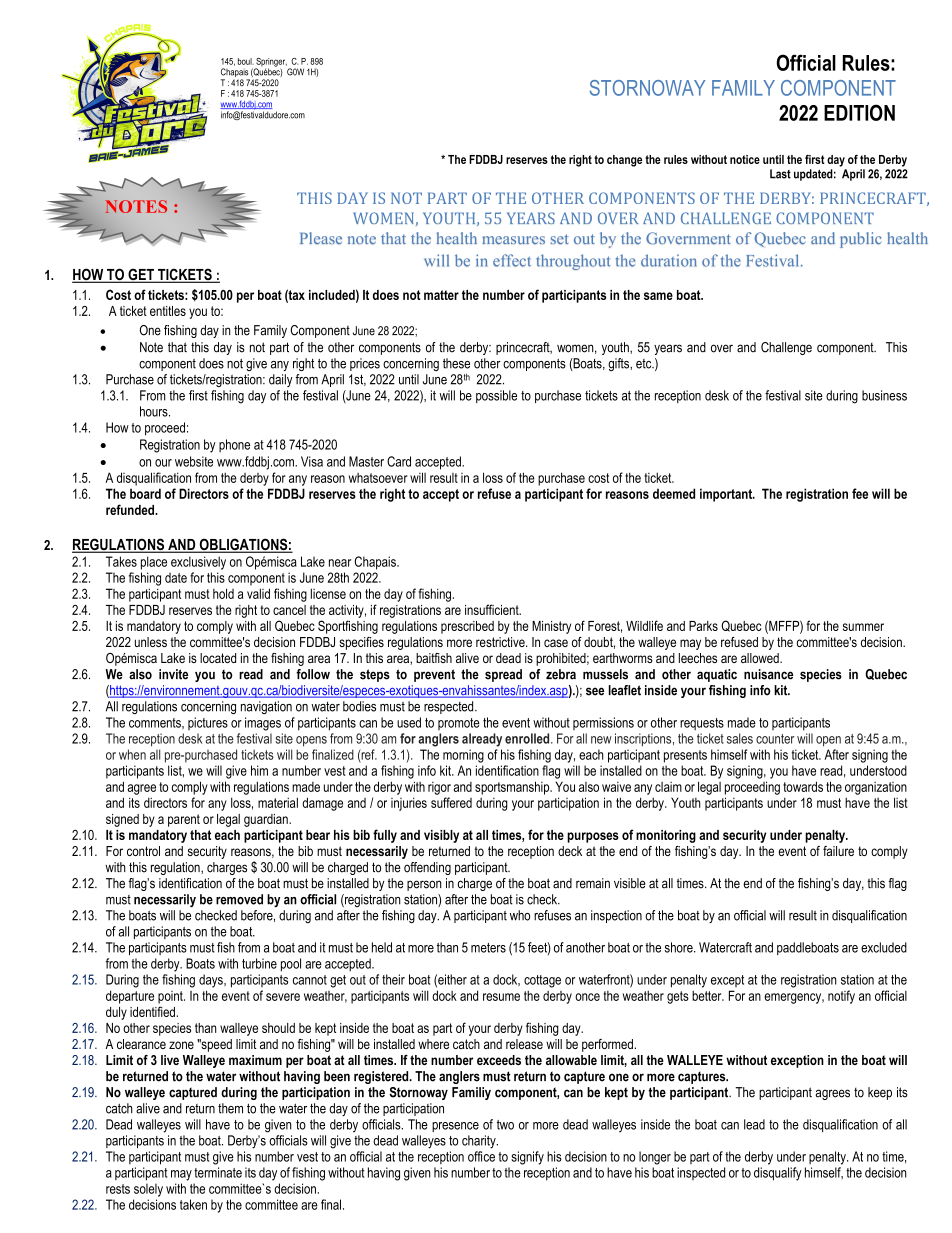  Describe the element at coordinates (624, 161) in the screenshot. I see `change` at that location.
